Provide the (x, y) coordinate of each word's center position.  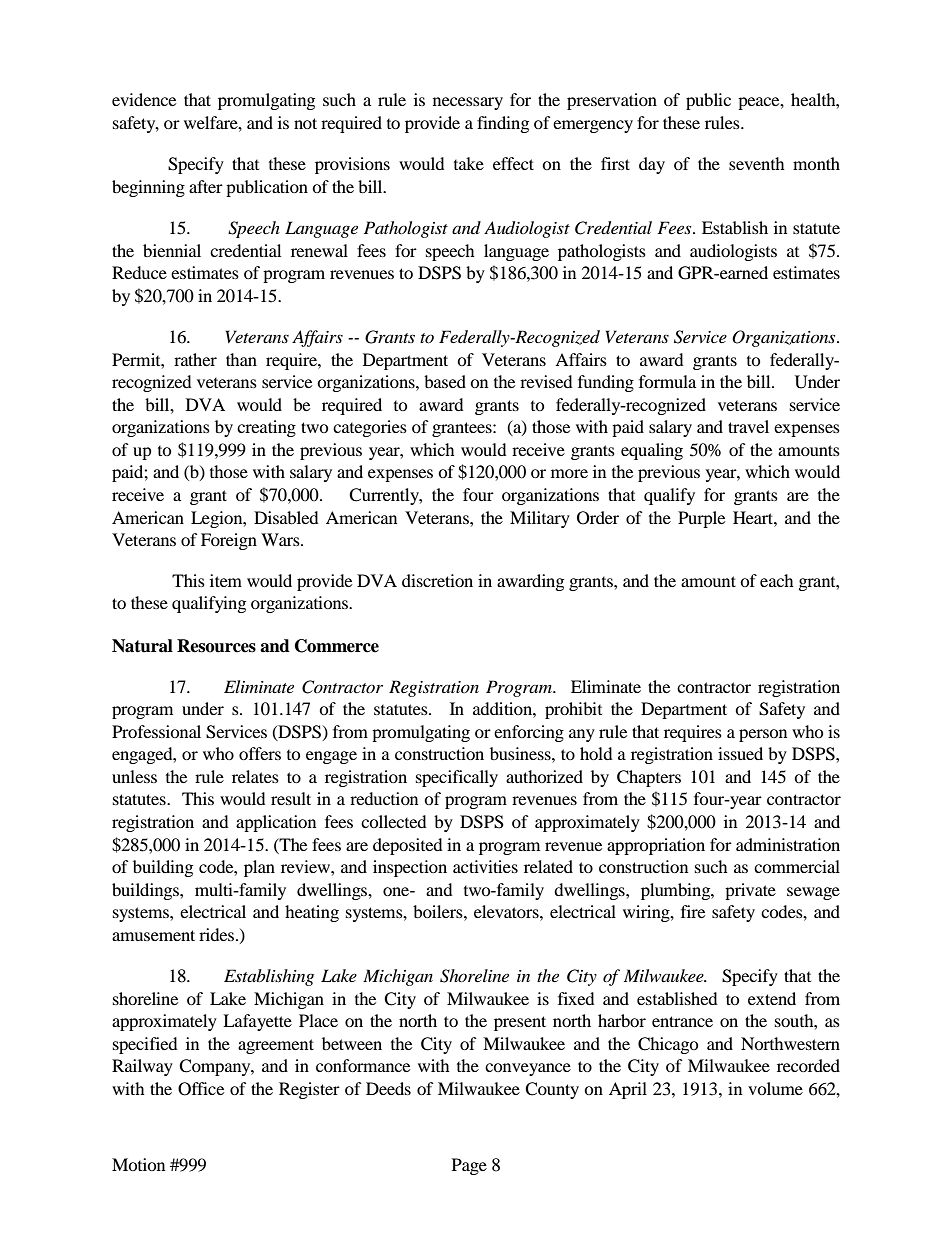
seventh (757, 163)
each (777, 580)
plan (259, 868)
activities (485, 866)
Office (201, 1089)
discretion (437, 580)
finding (503, 124)
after (206, 186)
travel (748, 426)
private (750, 891)
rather (195, 359)
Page (469, 1166)
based (445, 381)
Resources (216, 646)
